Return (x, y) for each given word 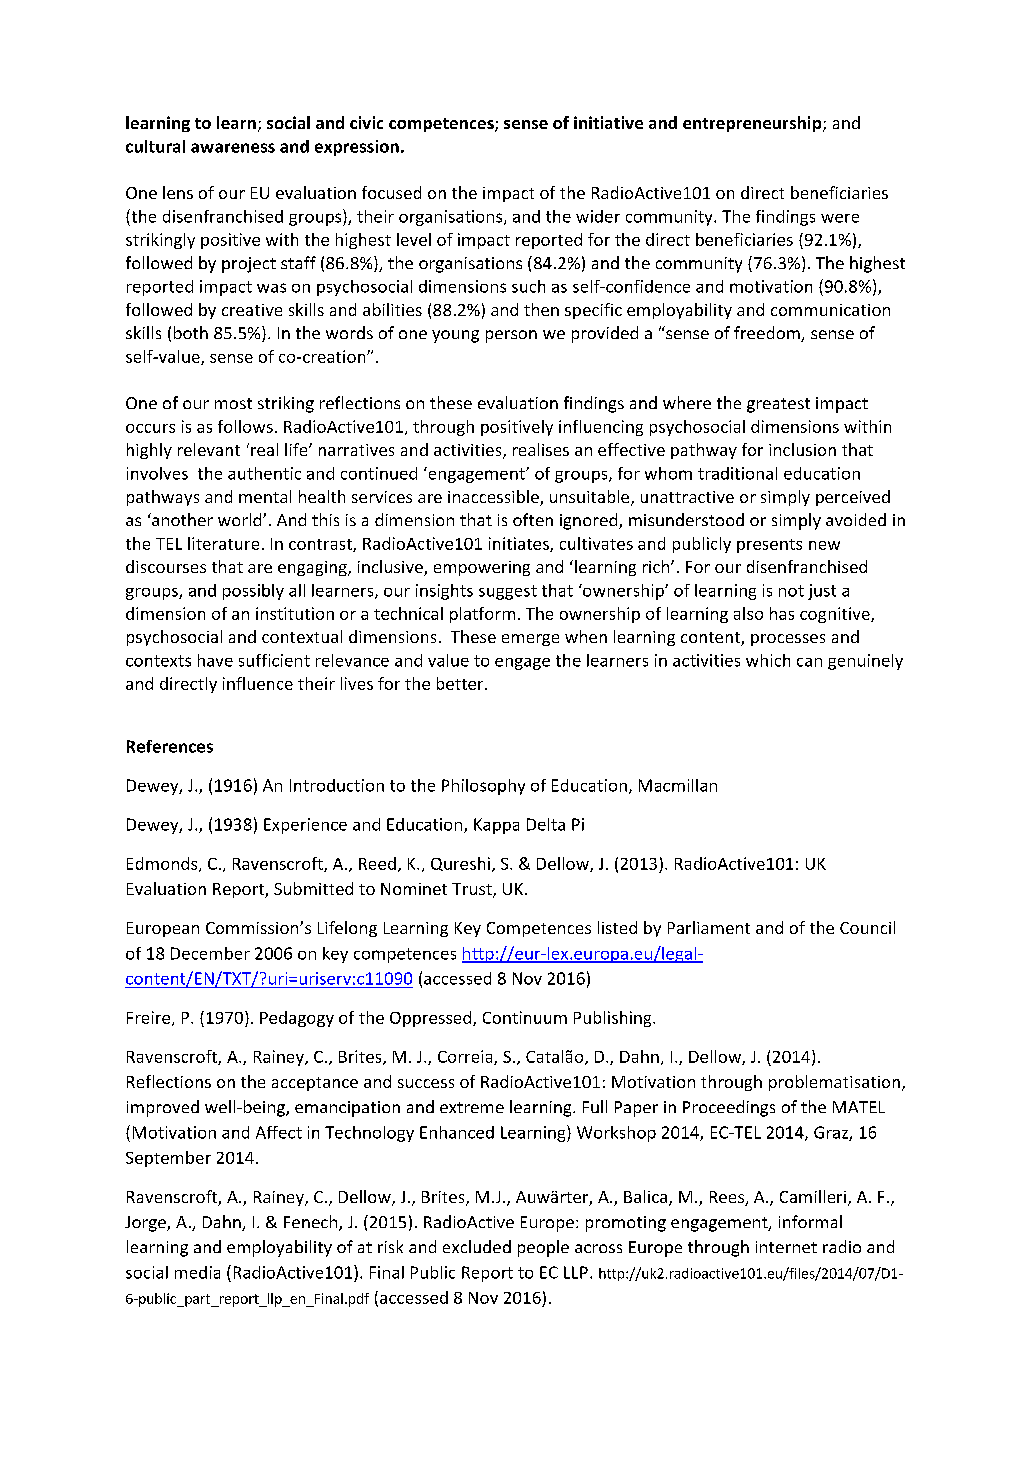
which (768, 660)
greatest (778, 405)
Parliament (709, 927)
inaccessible (494, 498)
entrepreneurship (753, 124)
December (210, 953)
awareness (233, 148)
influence (258, 683)
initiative (608, 122)
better (461, 683)
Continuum (525, 1017)
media (197, 1272)
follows (245, 426)
